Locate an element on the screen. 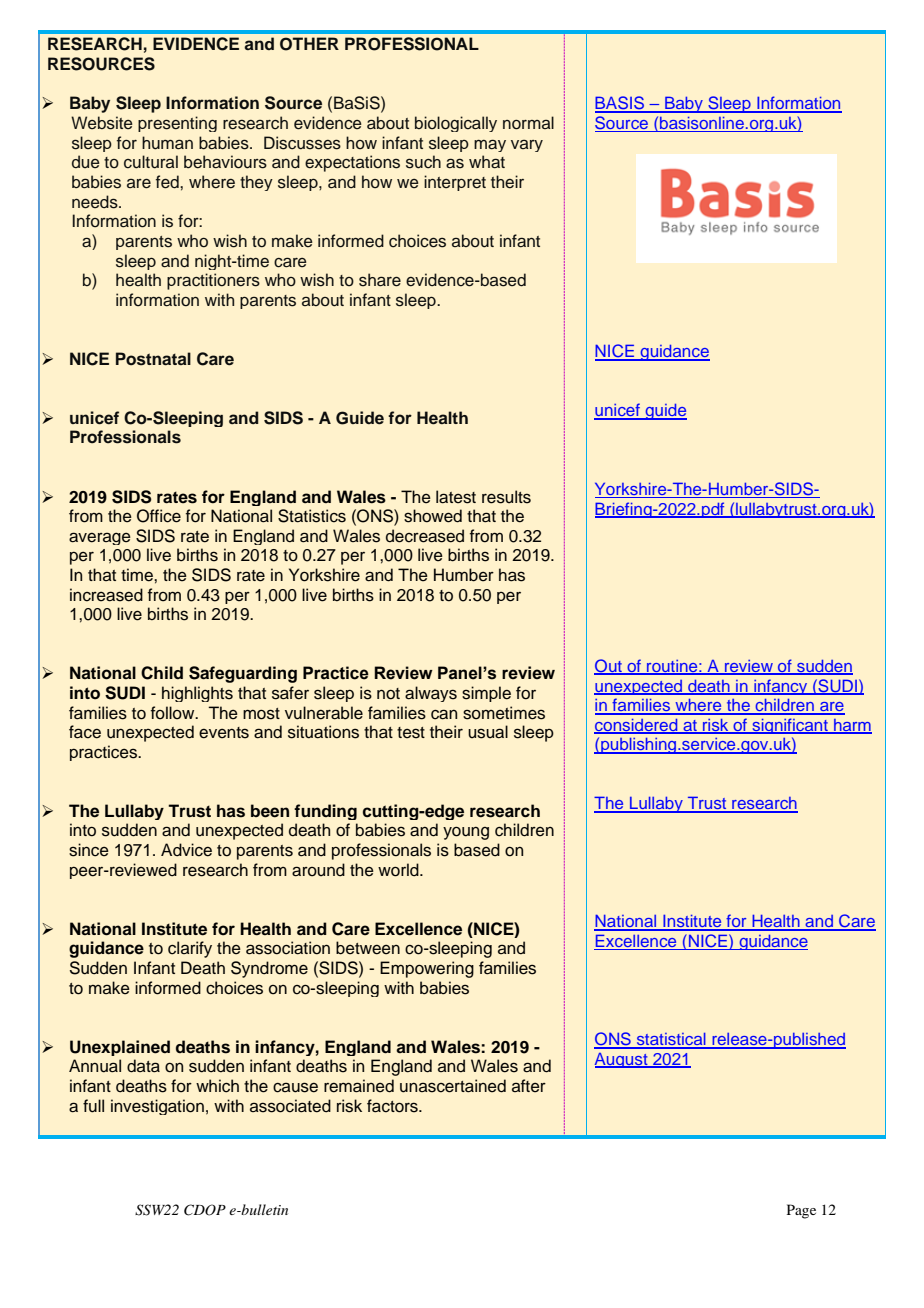 The width and height of the screenshot is (924, 1308). increased is located at coordinates (106, 595).
